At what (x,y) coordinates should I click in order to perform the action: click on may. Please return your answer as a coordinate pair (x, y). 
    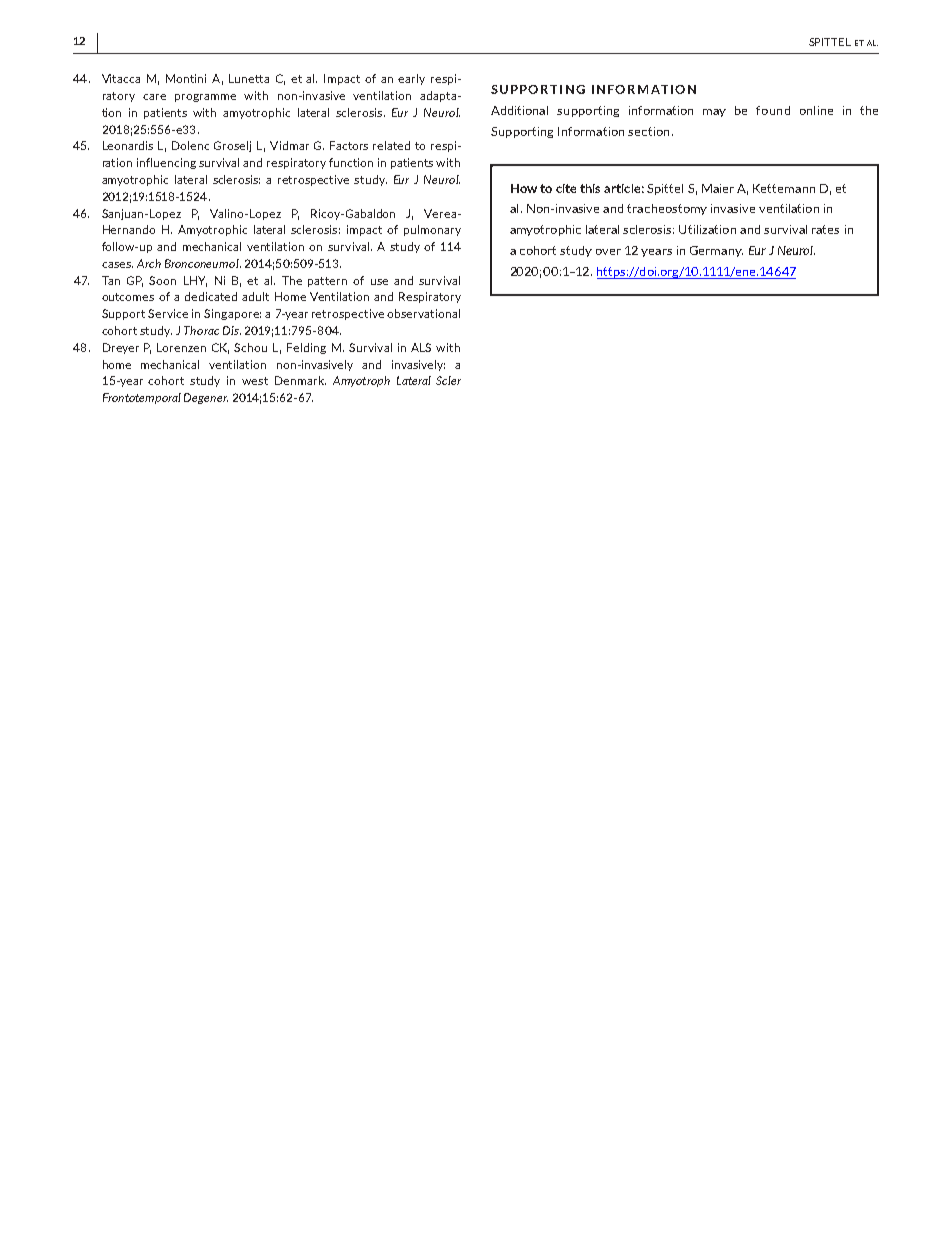
    Looking at the image, I should click on (714, 113).
